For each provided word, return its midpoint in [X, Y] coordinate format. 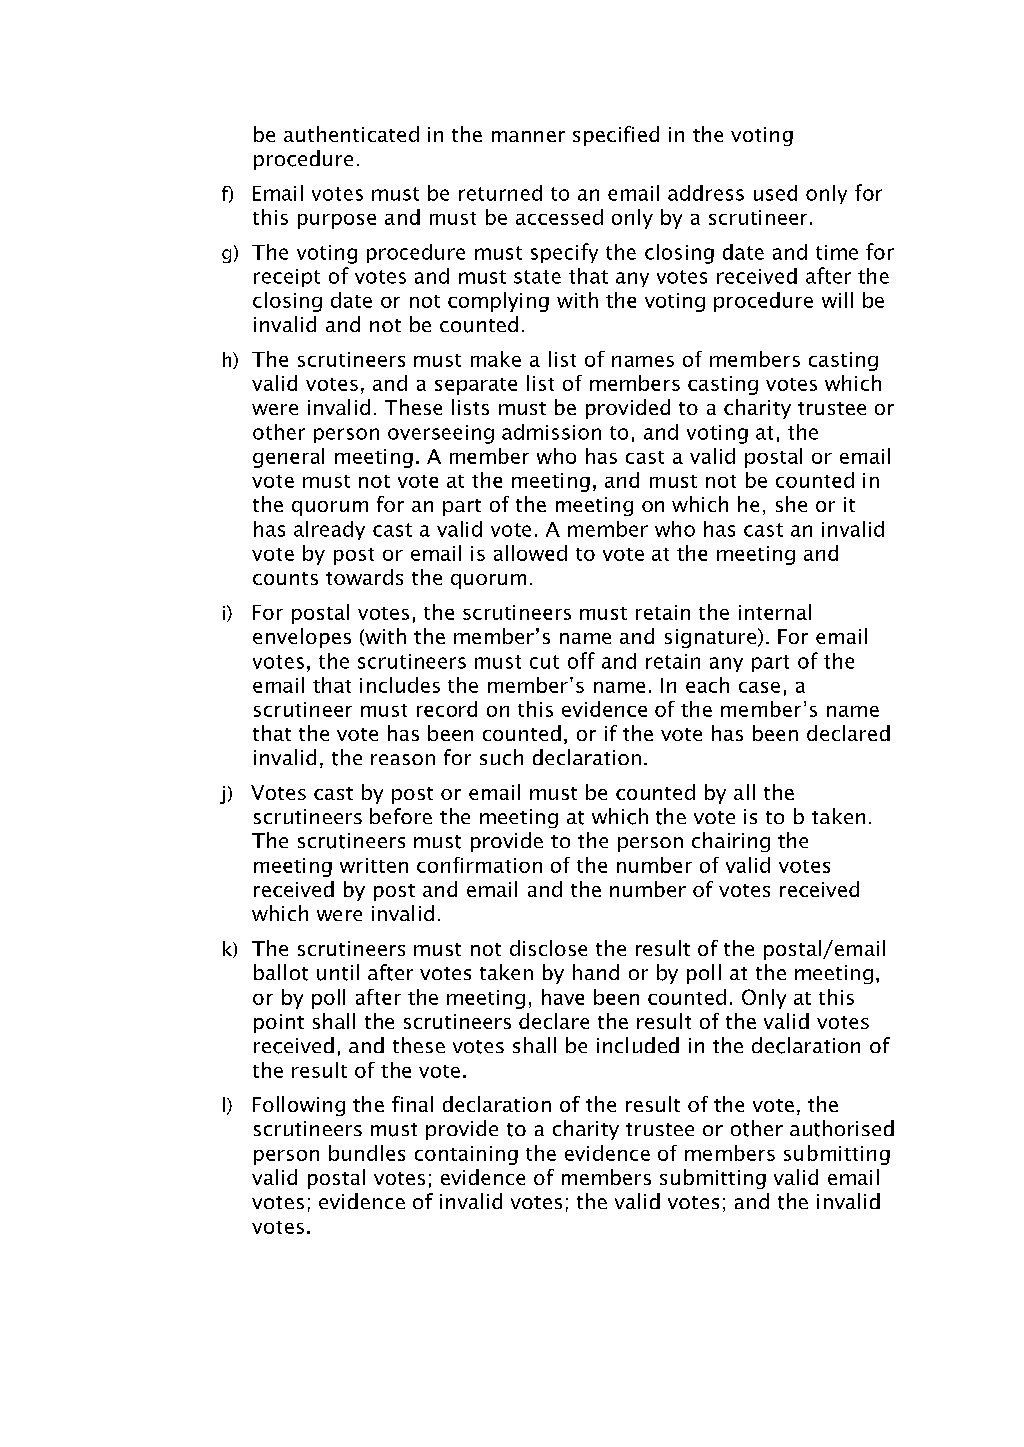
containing [466, 1155]
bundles [367, 1153]
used [775, 193]
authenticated [351, 134]
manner [528, 136]
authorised [842, 1128]
